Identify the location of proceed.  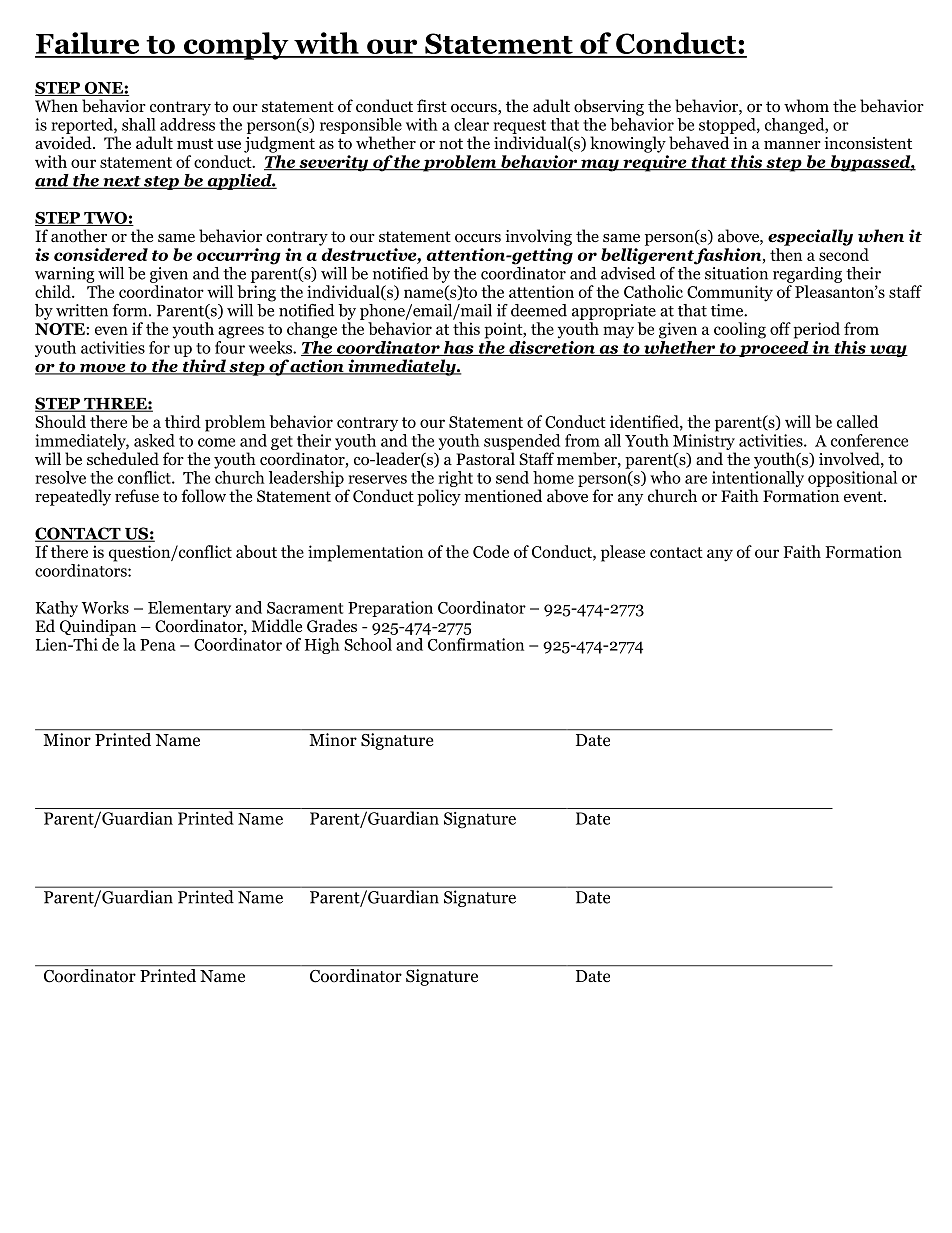
(774, 349).
